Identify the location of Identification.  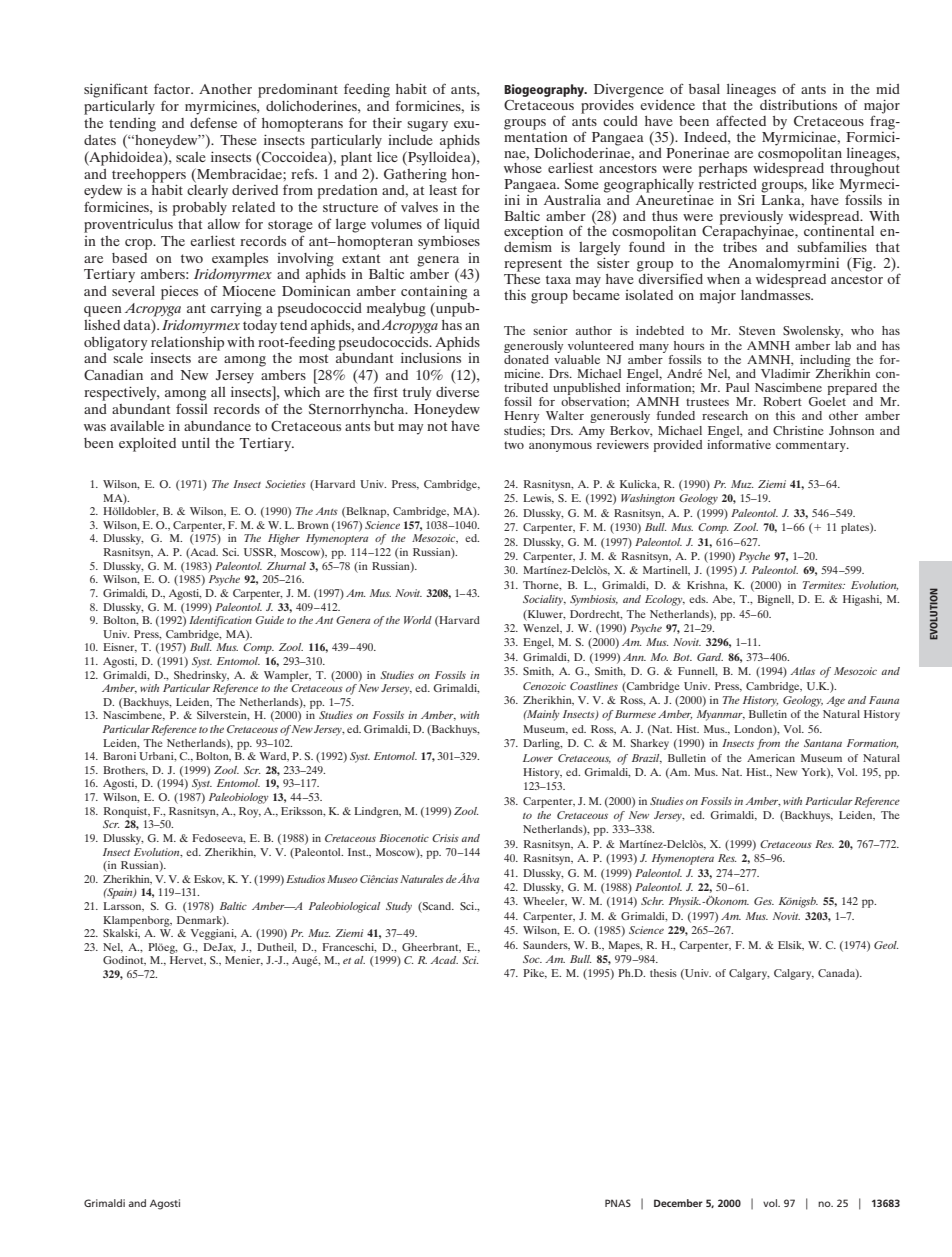
(220, 621).
